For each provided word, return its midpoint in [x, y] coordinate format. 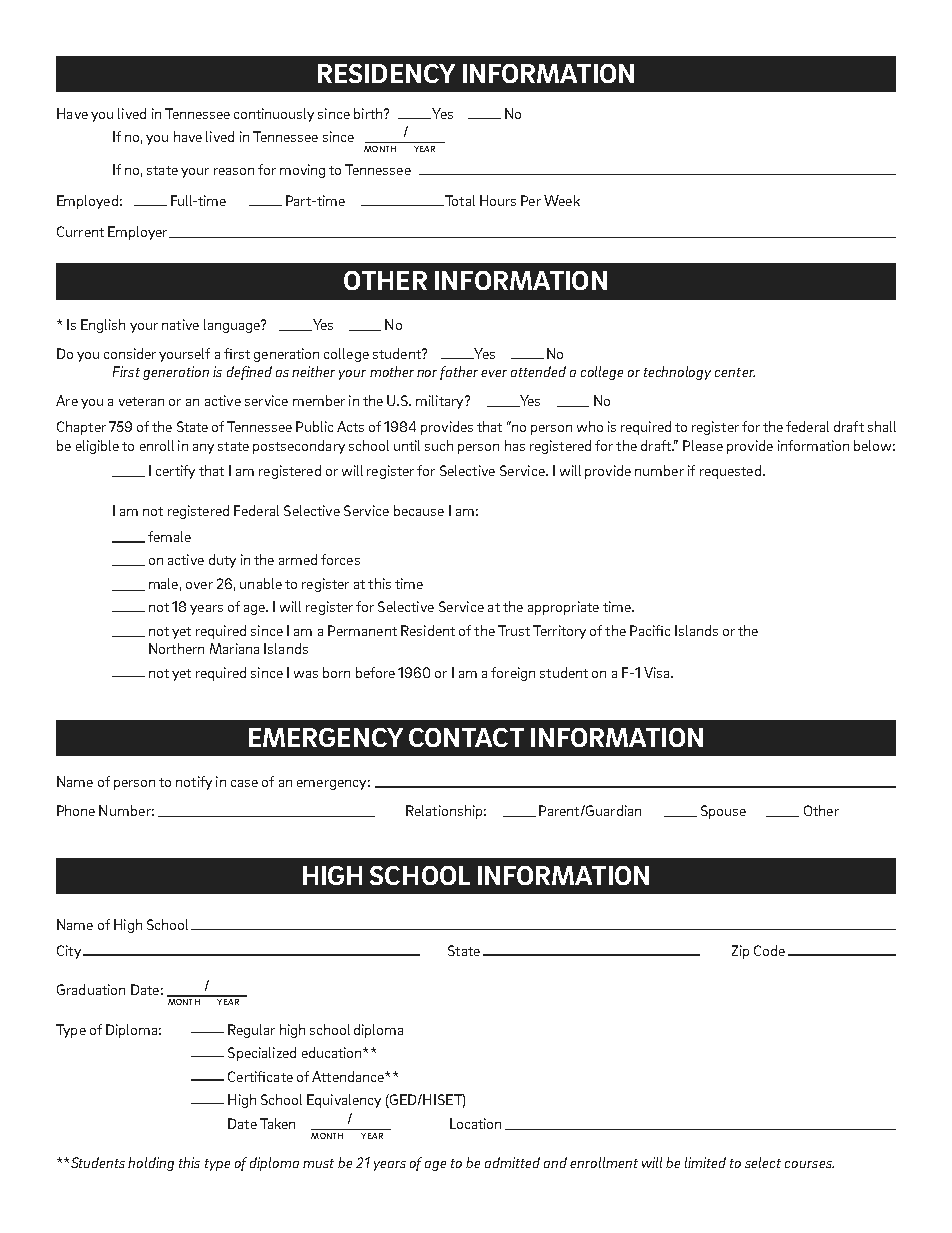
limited [705, 1162]
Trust [514, 630]
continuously [274, 115]
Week [562, 200]
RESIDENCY [386, 73]
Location [475, 1123]
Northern [176, 648]
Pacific [650, 630]
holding [151, 1164]
